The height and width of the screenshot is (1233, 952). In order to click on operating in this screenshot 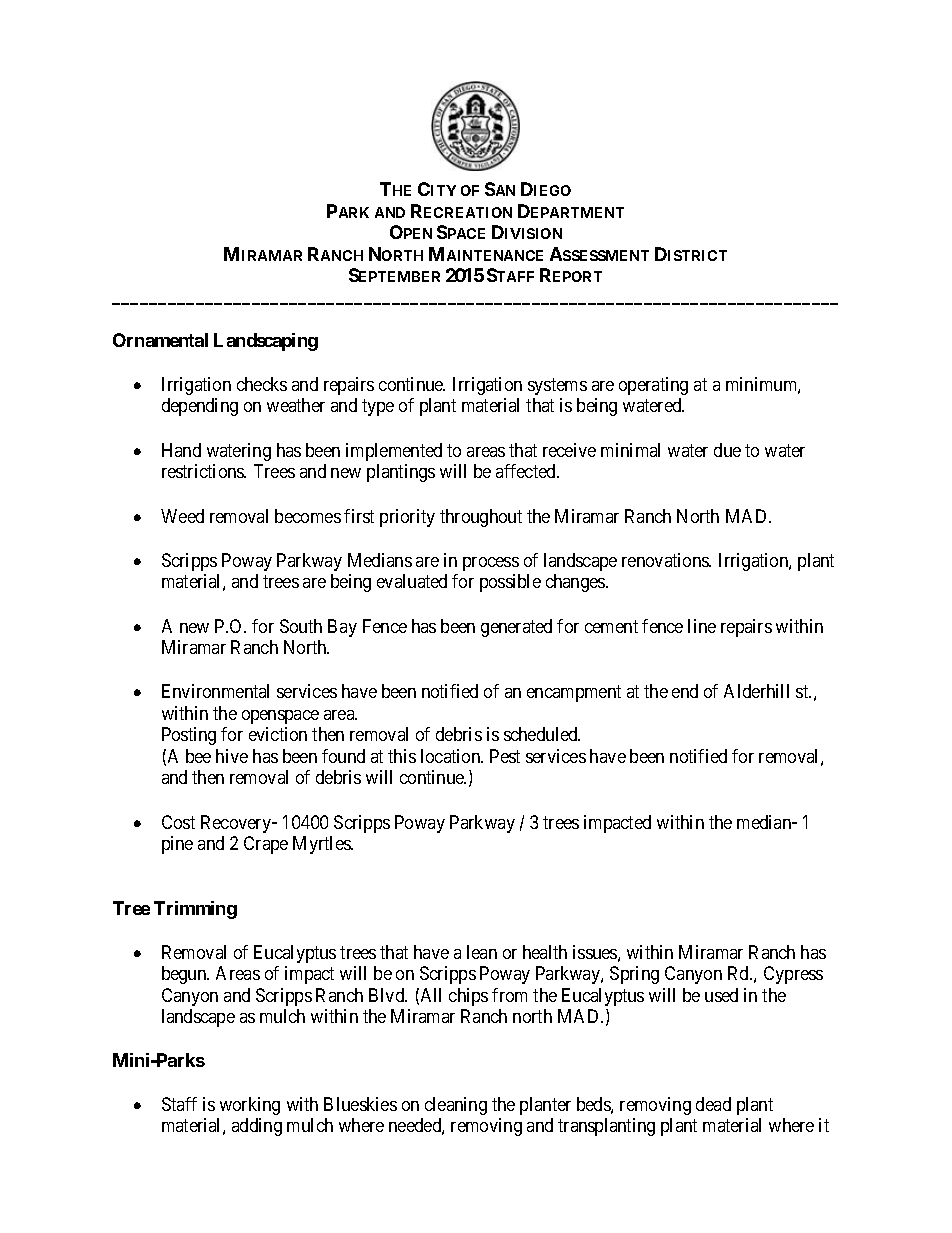, I will do `click(653, 386)`.
